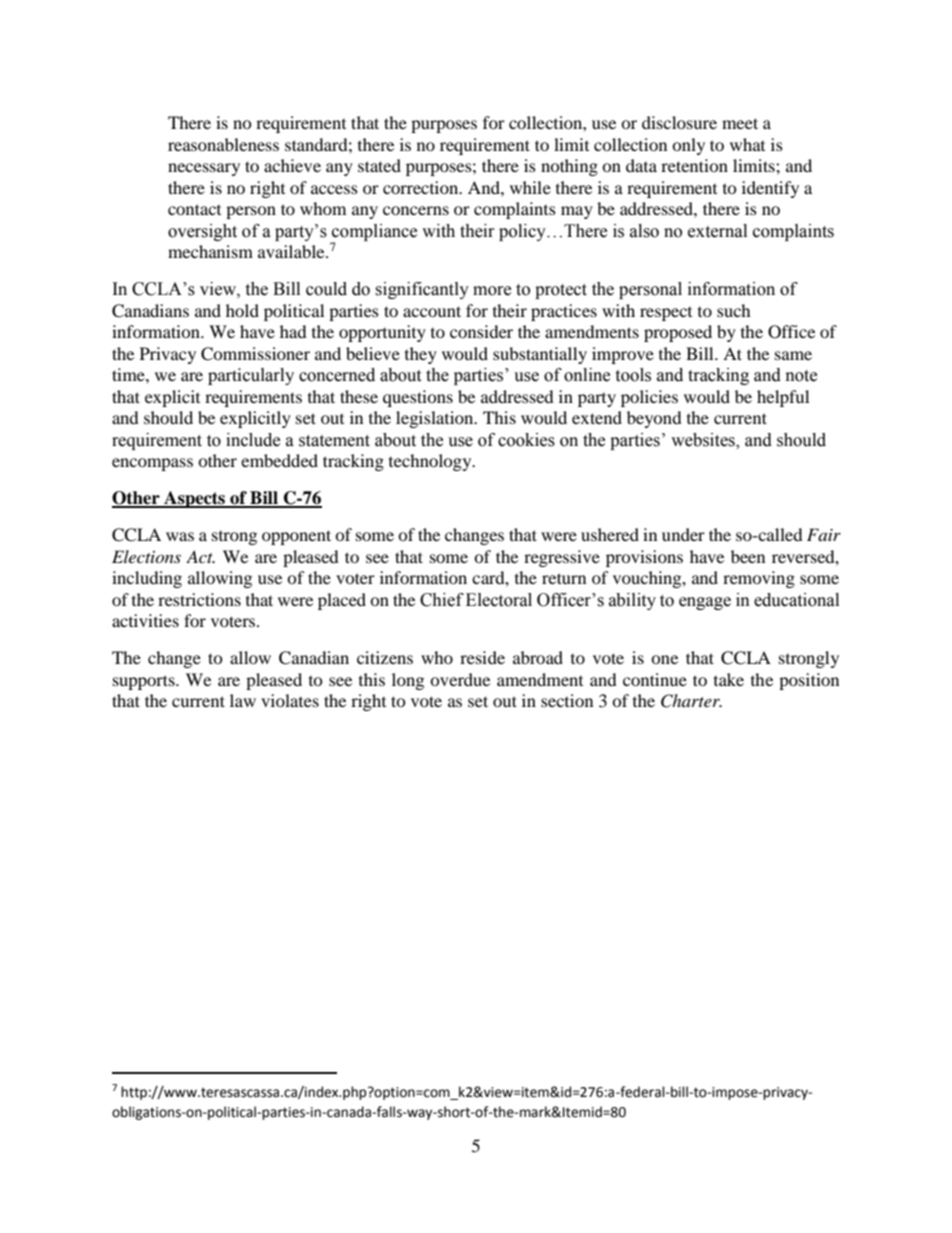 This screenshot has width=952, height=1233. Describe the element at coordinates (210, 251) in the screenshot. I see `mechanism` at that location.
